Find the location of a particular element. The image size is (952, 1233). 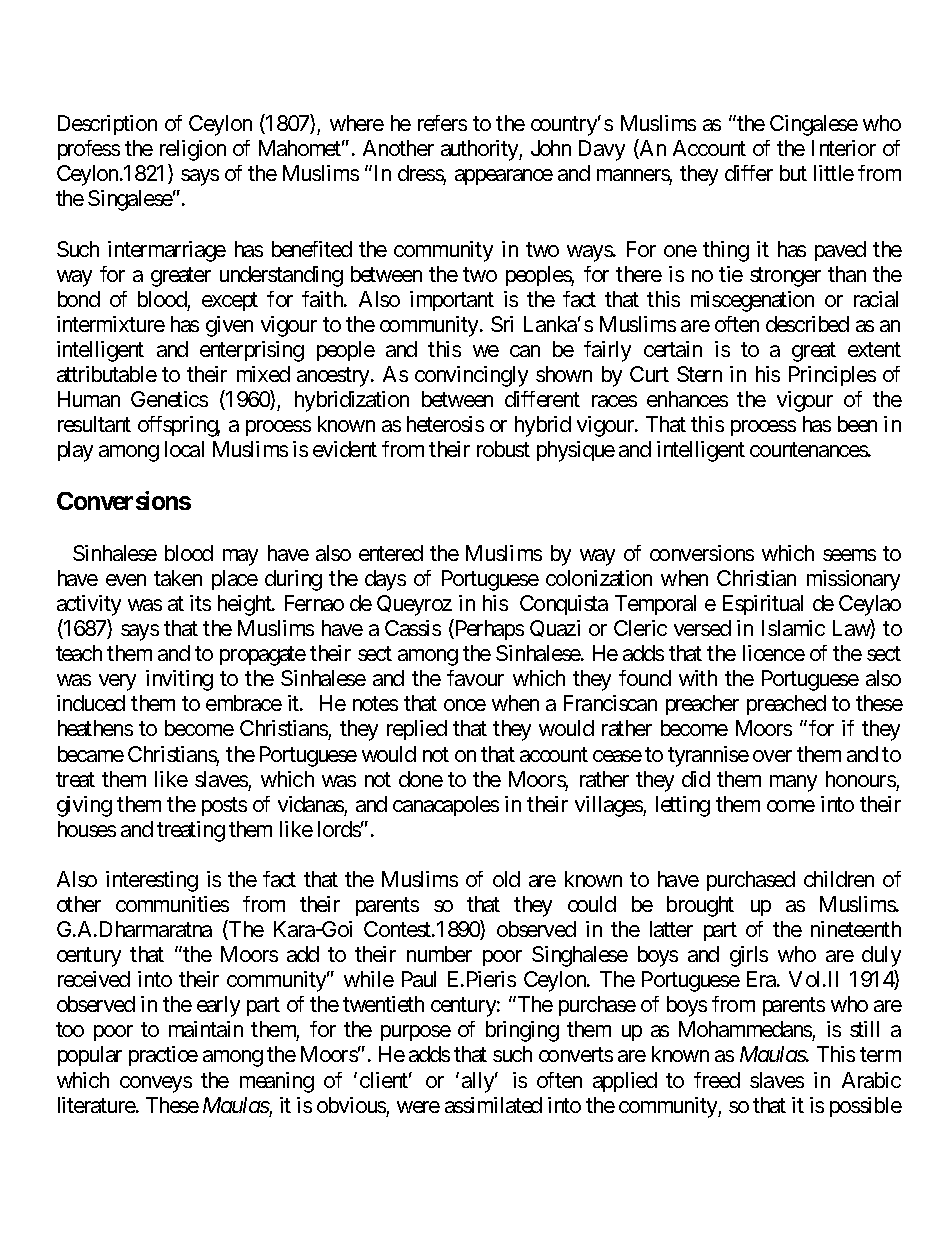

little is located at coordinates (834, 173).
